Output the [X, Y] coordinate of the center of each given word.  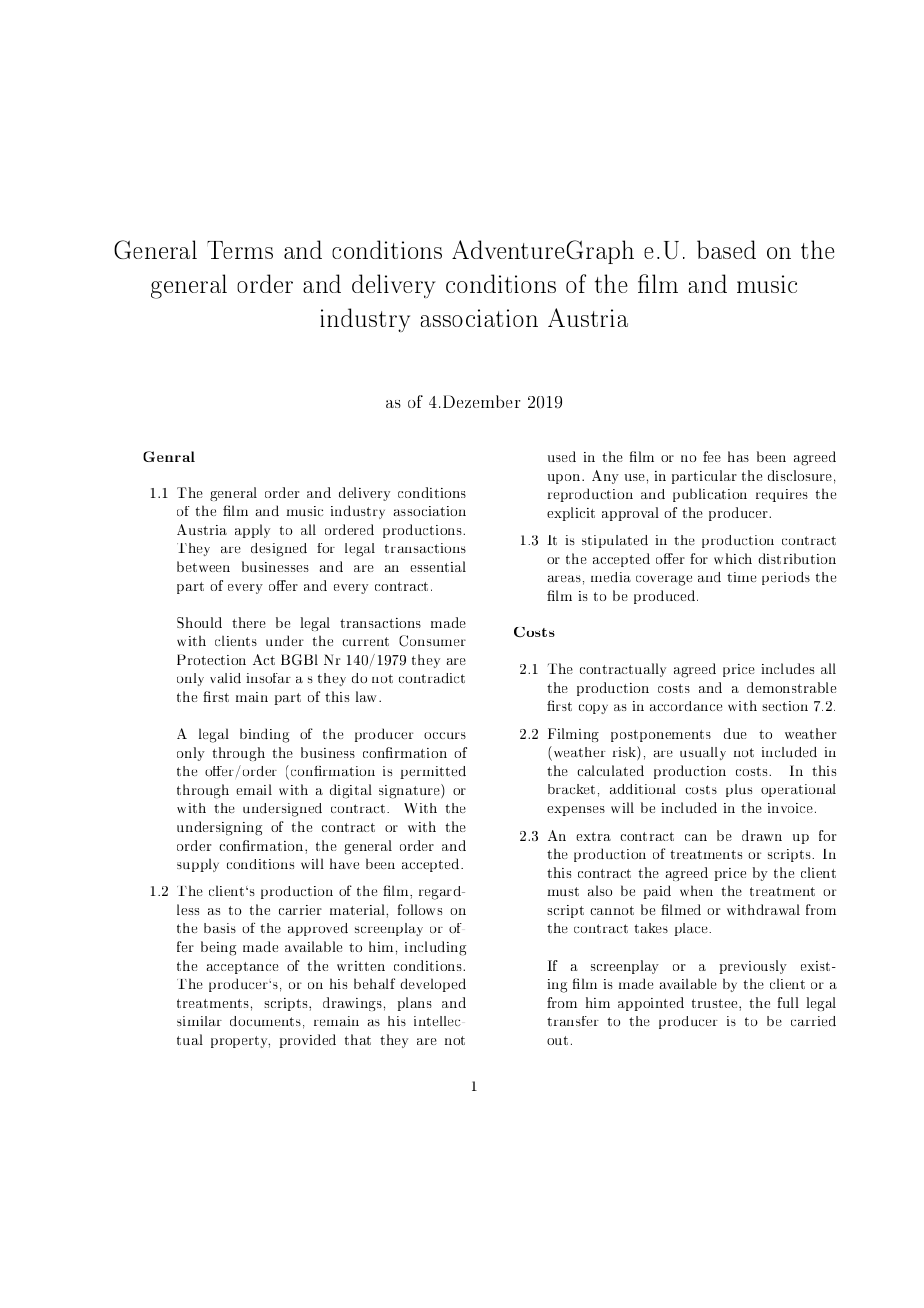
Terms [240, 250]
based [726, 249]
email [254, 789]
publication [710, 495]
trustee [716, 1003]
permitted [433, 772]
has [738, 456]
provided [307, 1041]
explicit [571, 514]
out [557, 1040]
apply [252, 531]
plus [739, 790]
